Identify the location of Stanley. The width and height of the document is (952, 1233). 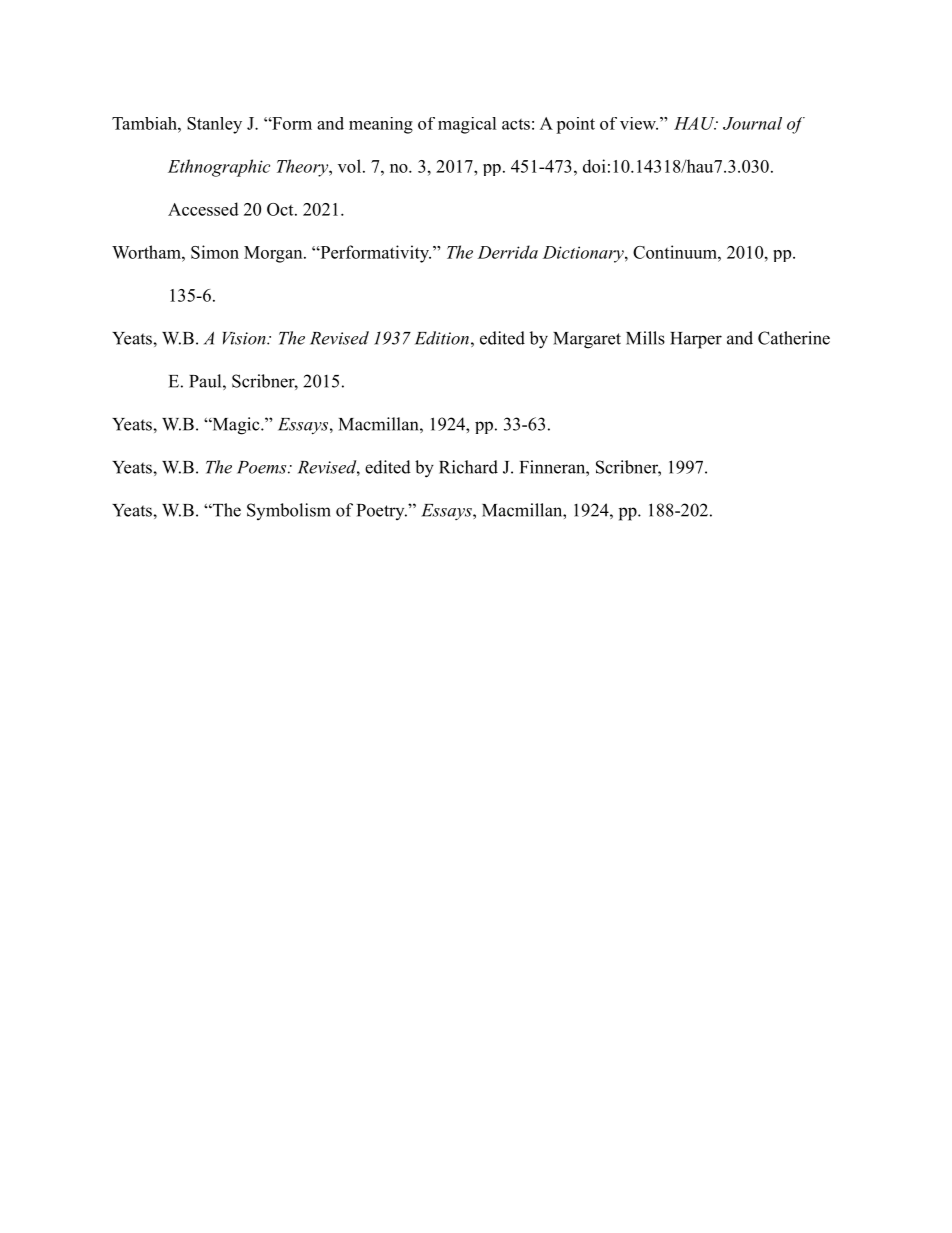
(214, 125).
